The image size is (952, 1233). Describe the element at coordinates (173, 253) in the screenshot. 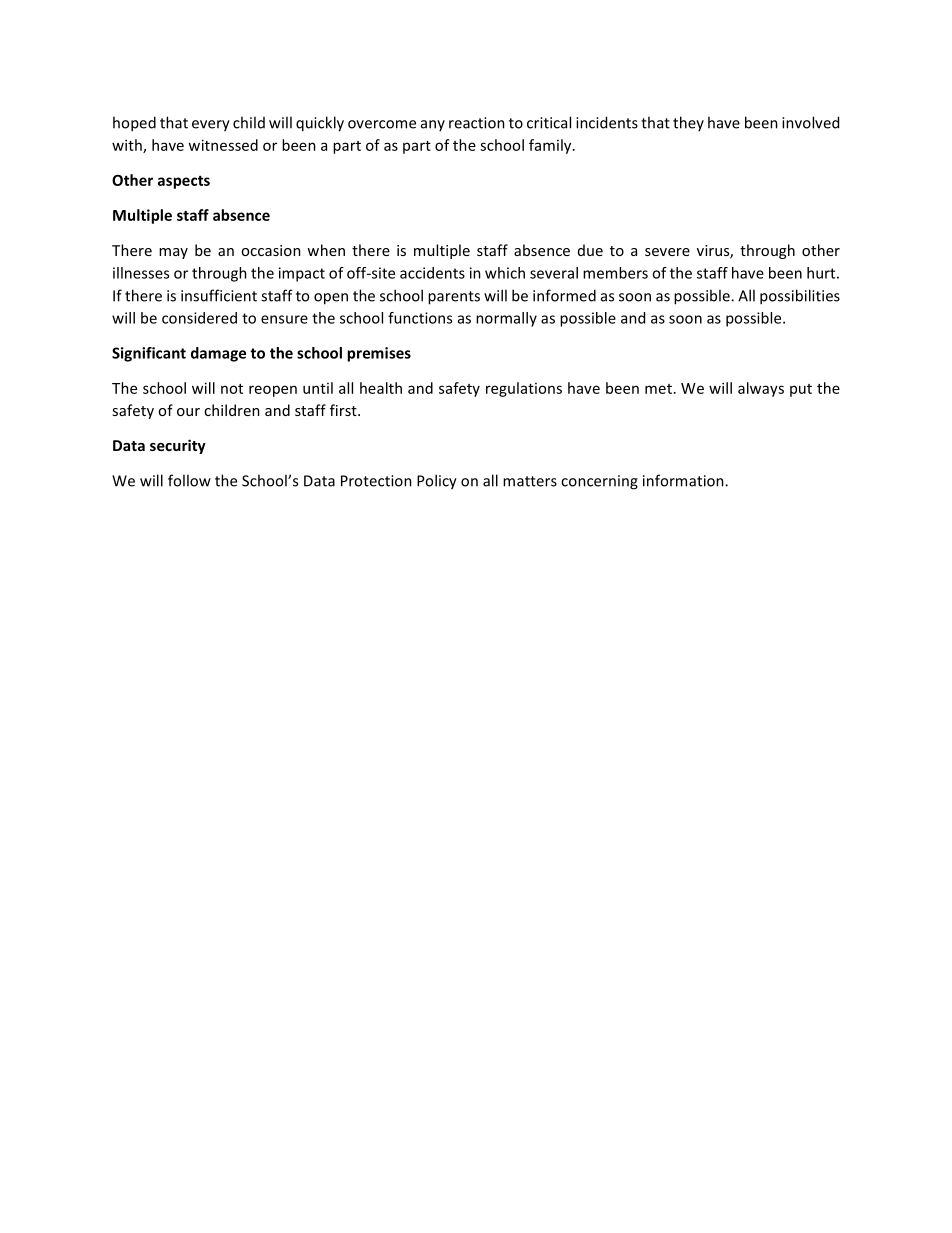

I see `may` at that location.
